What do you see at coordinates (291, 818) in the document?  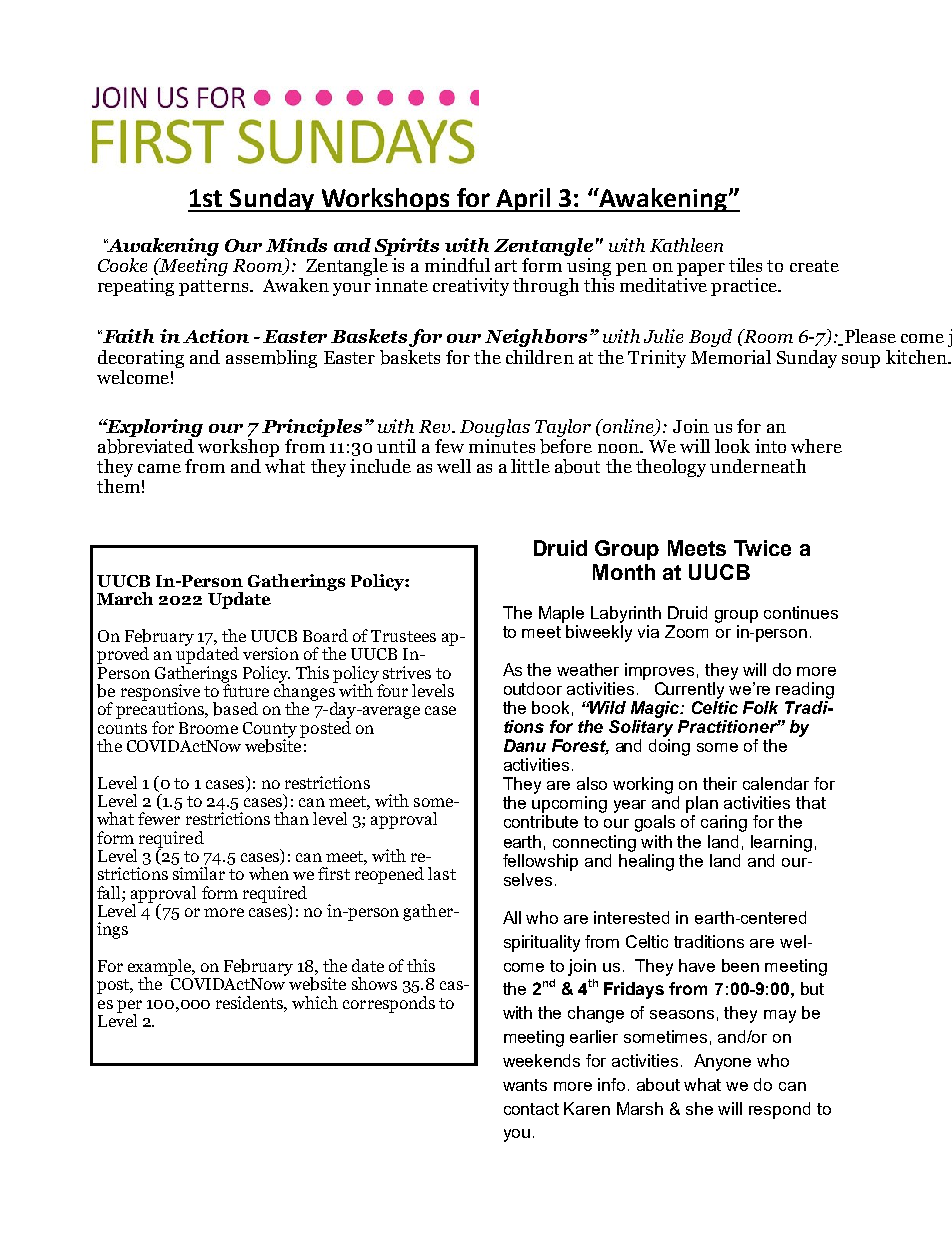 I see `than` at bounding box center [291, 818].
